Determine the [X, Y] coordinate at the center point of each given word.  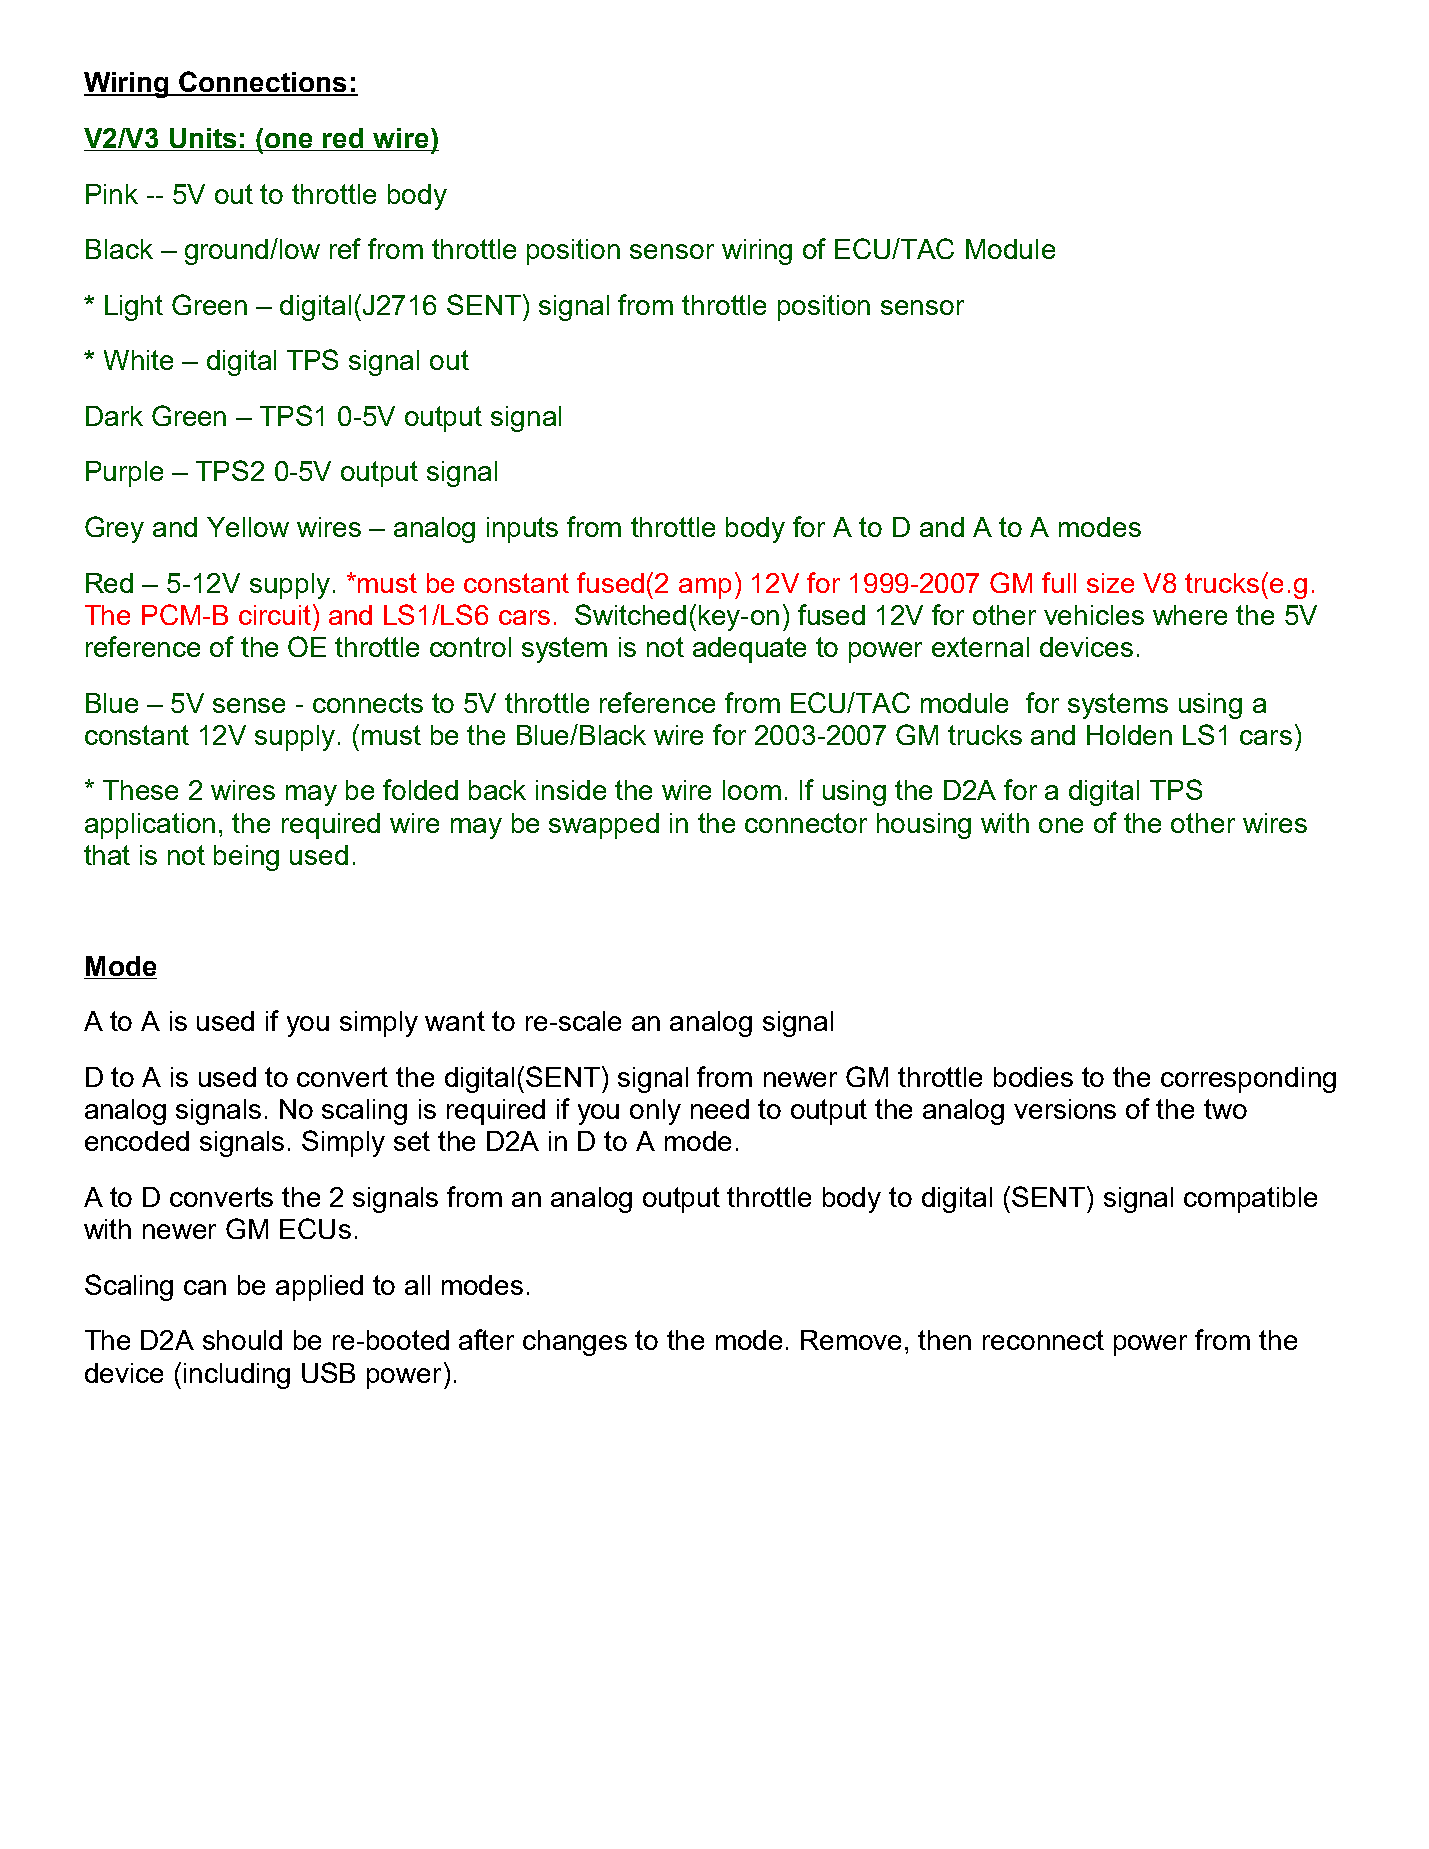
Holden [1129, 735]
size [1110, 583]
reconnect [1043, 1340]
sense [249, 705]
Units [203, 139]
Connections [263, 83]
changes [575, 1343]
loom [752, 790]
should [242, 1340]
